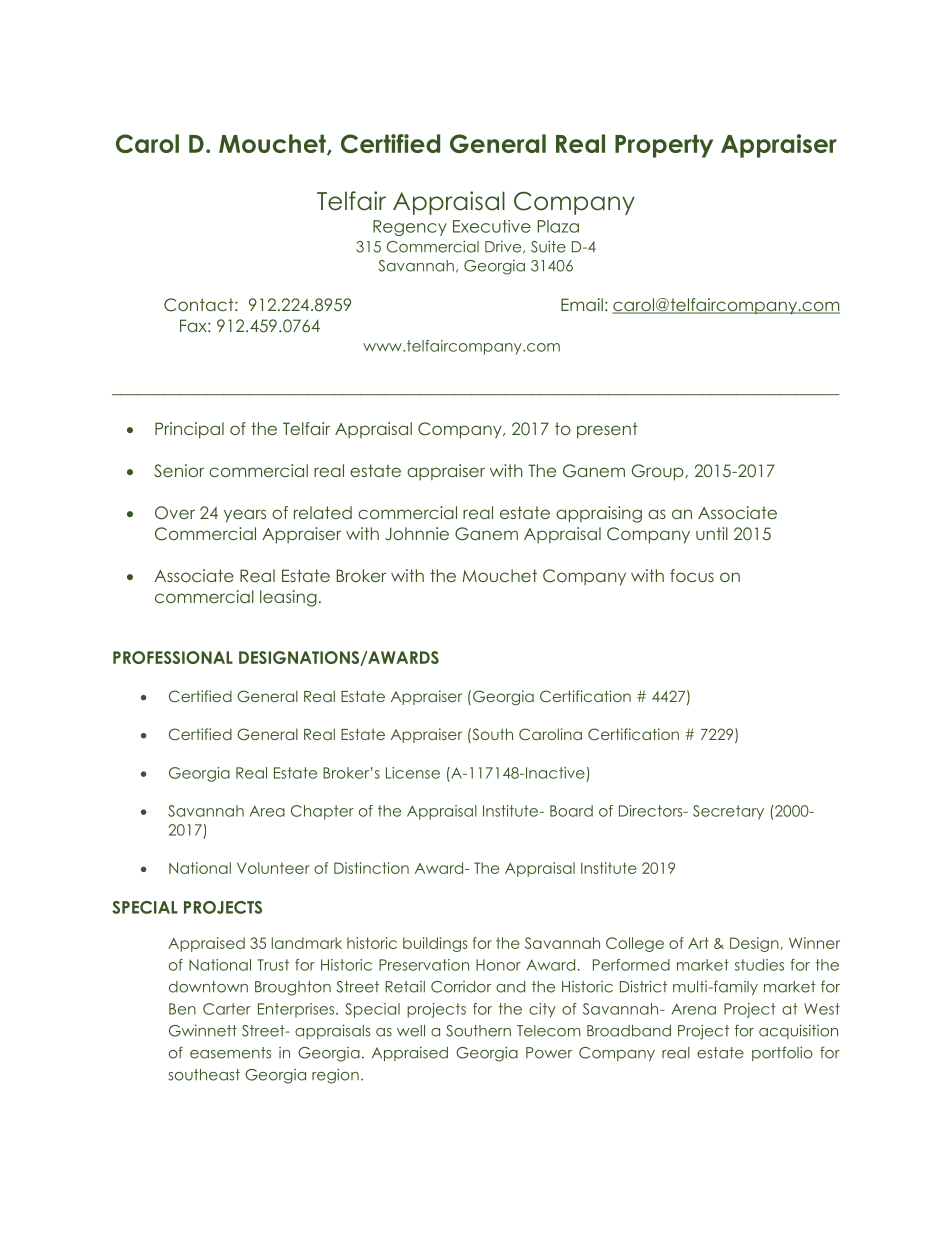 This image has width=952, height=1233. I want to click on focus, so click(692, 575).
